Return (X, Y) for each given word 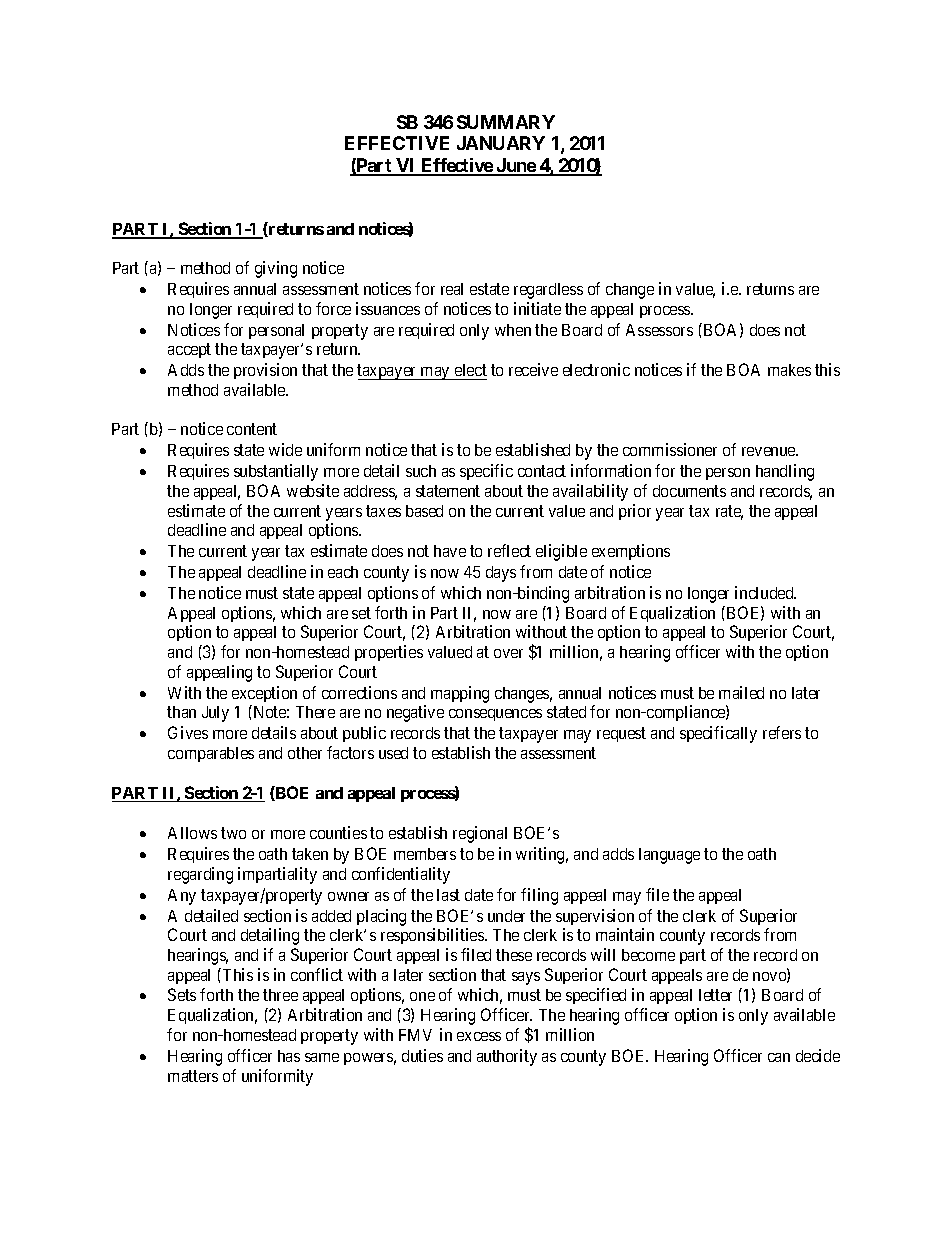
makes (789, 370)
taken (310, 854)
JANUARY (501, 143)
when (513, 330)
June (515, 166)
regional (480, 834)
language (669, 856)
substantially (276, 472)
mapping (460, 694)
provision (265, 371)
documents (689, 491)
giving (276, 269)
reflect (509, 550)
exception (264, 694)
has (289, 1056)
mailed (741, 692)
